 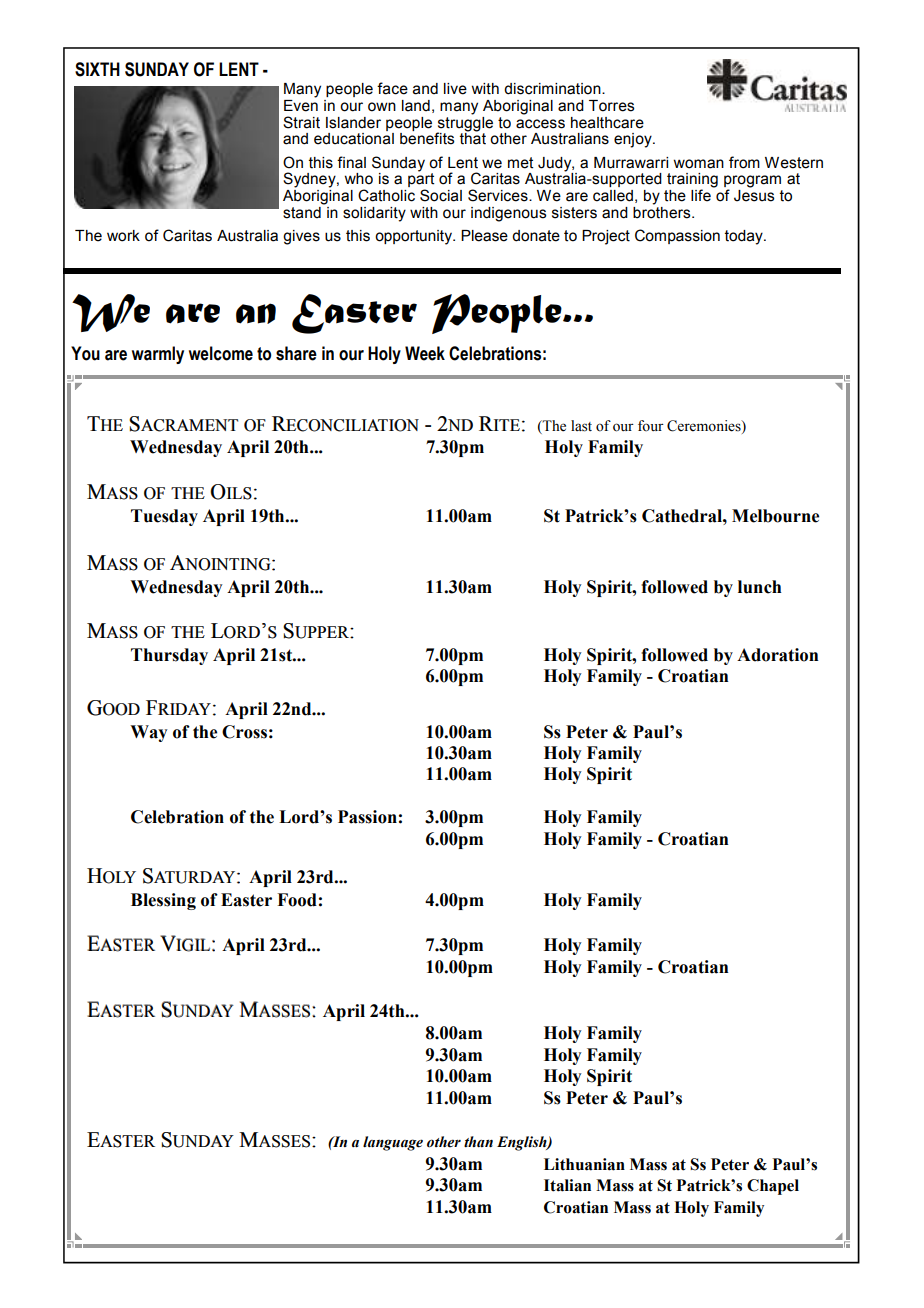 I want to click on SIXTH, so click(x=97, y=69).
